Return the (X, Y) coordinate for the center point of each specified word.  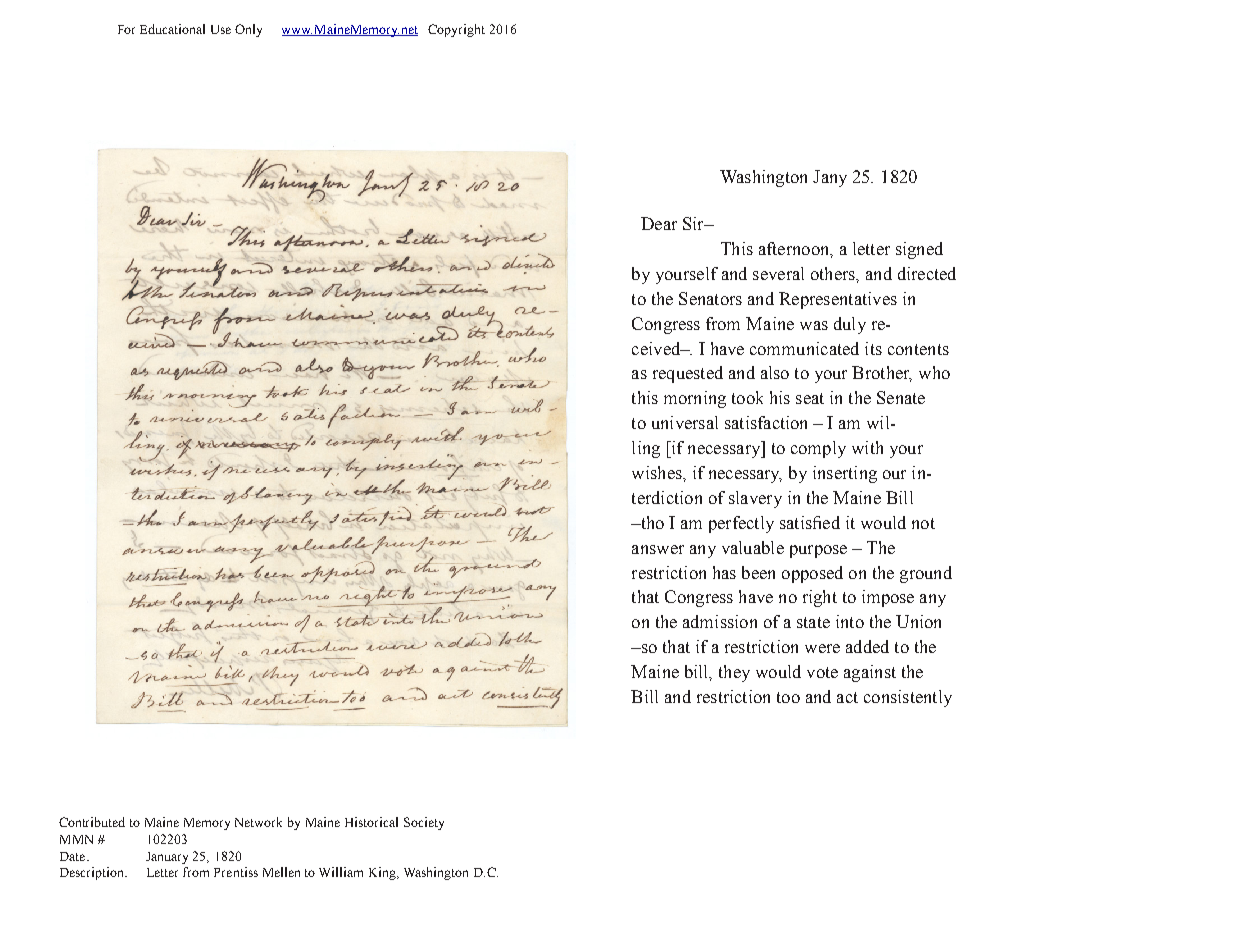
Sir (694, 223)
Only (248, 30)
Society (424, 823)
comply (818, 449)
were (822, 648)
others (834, 273)
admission (720, 621)
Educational (172, 29)
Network (258, 822)
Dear (659, 223)
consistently (908, 698)
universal (685, 422)
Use (221, 29)
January (167, 858)
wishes (658, 472)
